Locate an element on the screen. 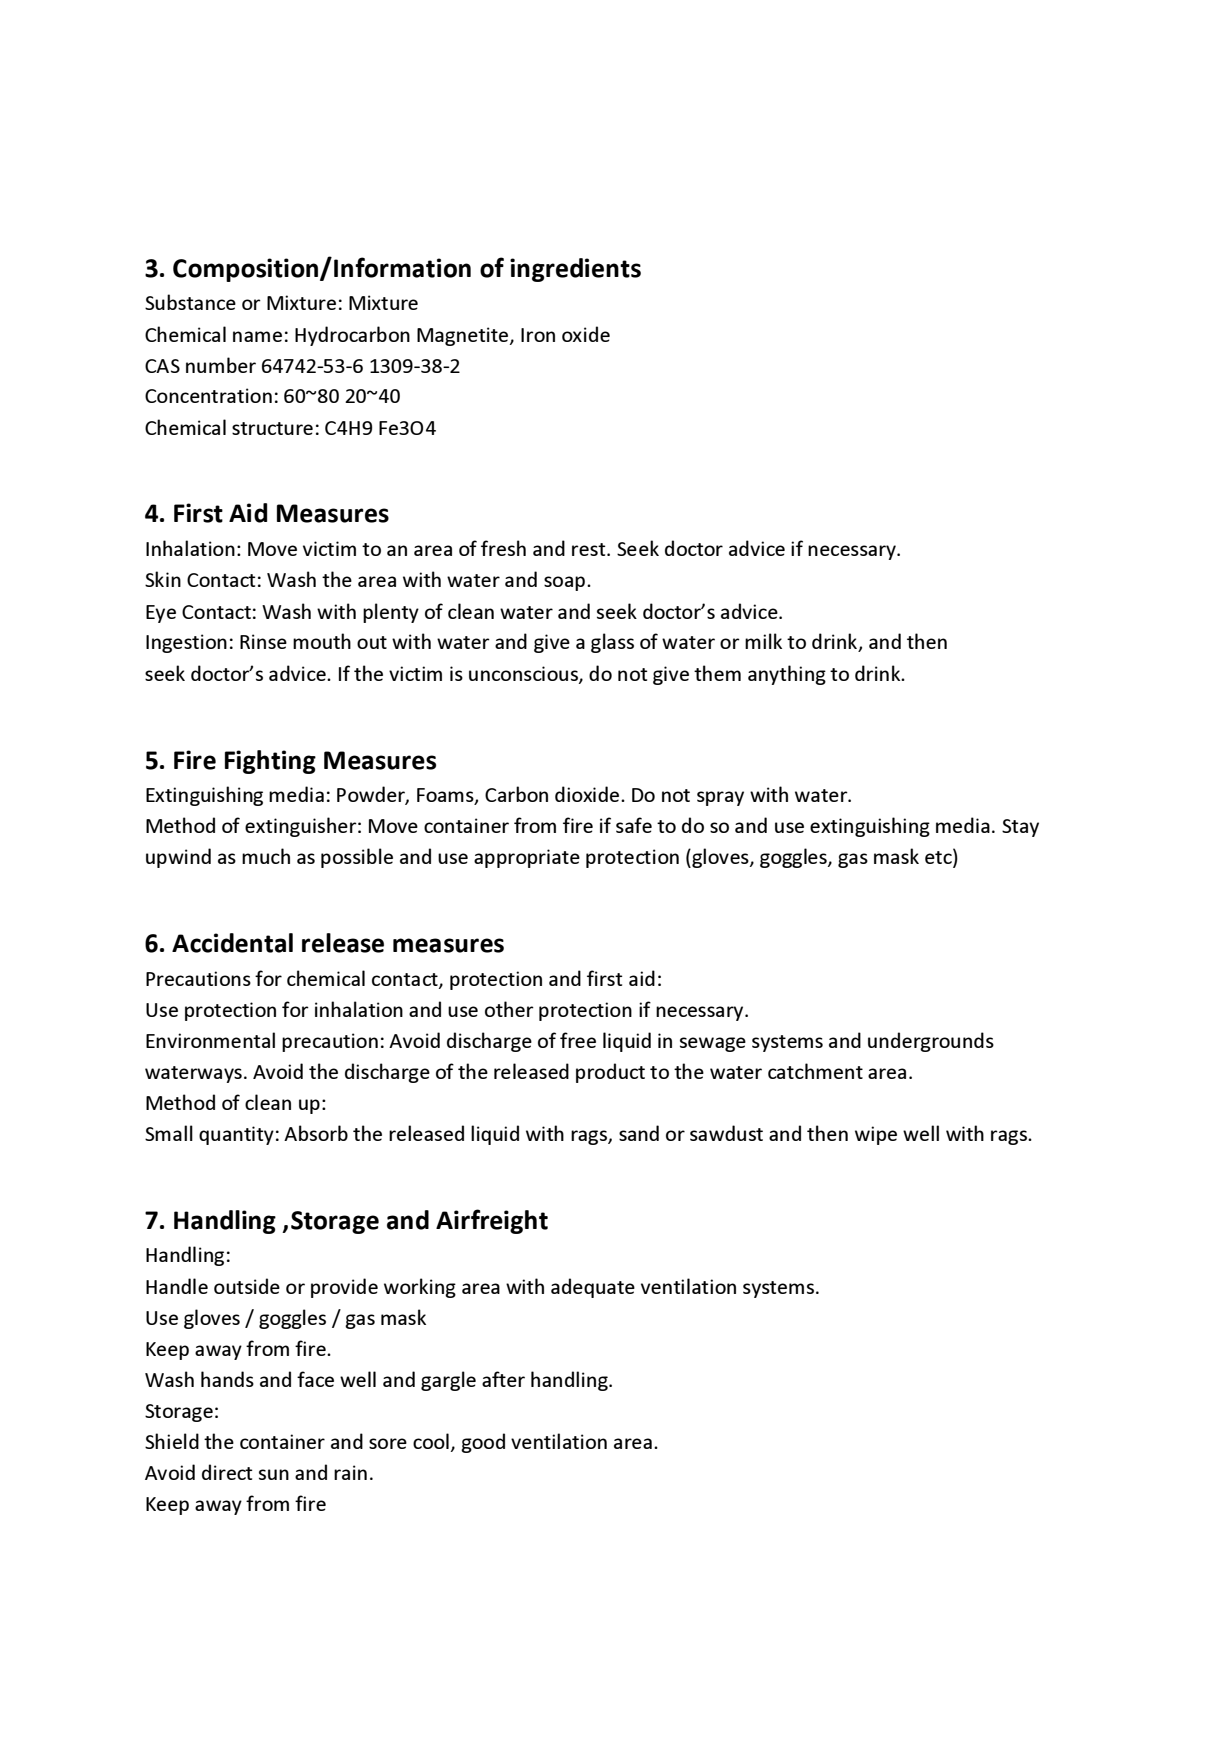 This screenshot has width=1229, height=1739. good is located at coordinates (483, 1443).
